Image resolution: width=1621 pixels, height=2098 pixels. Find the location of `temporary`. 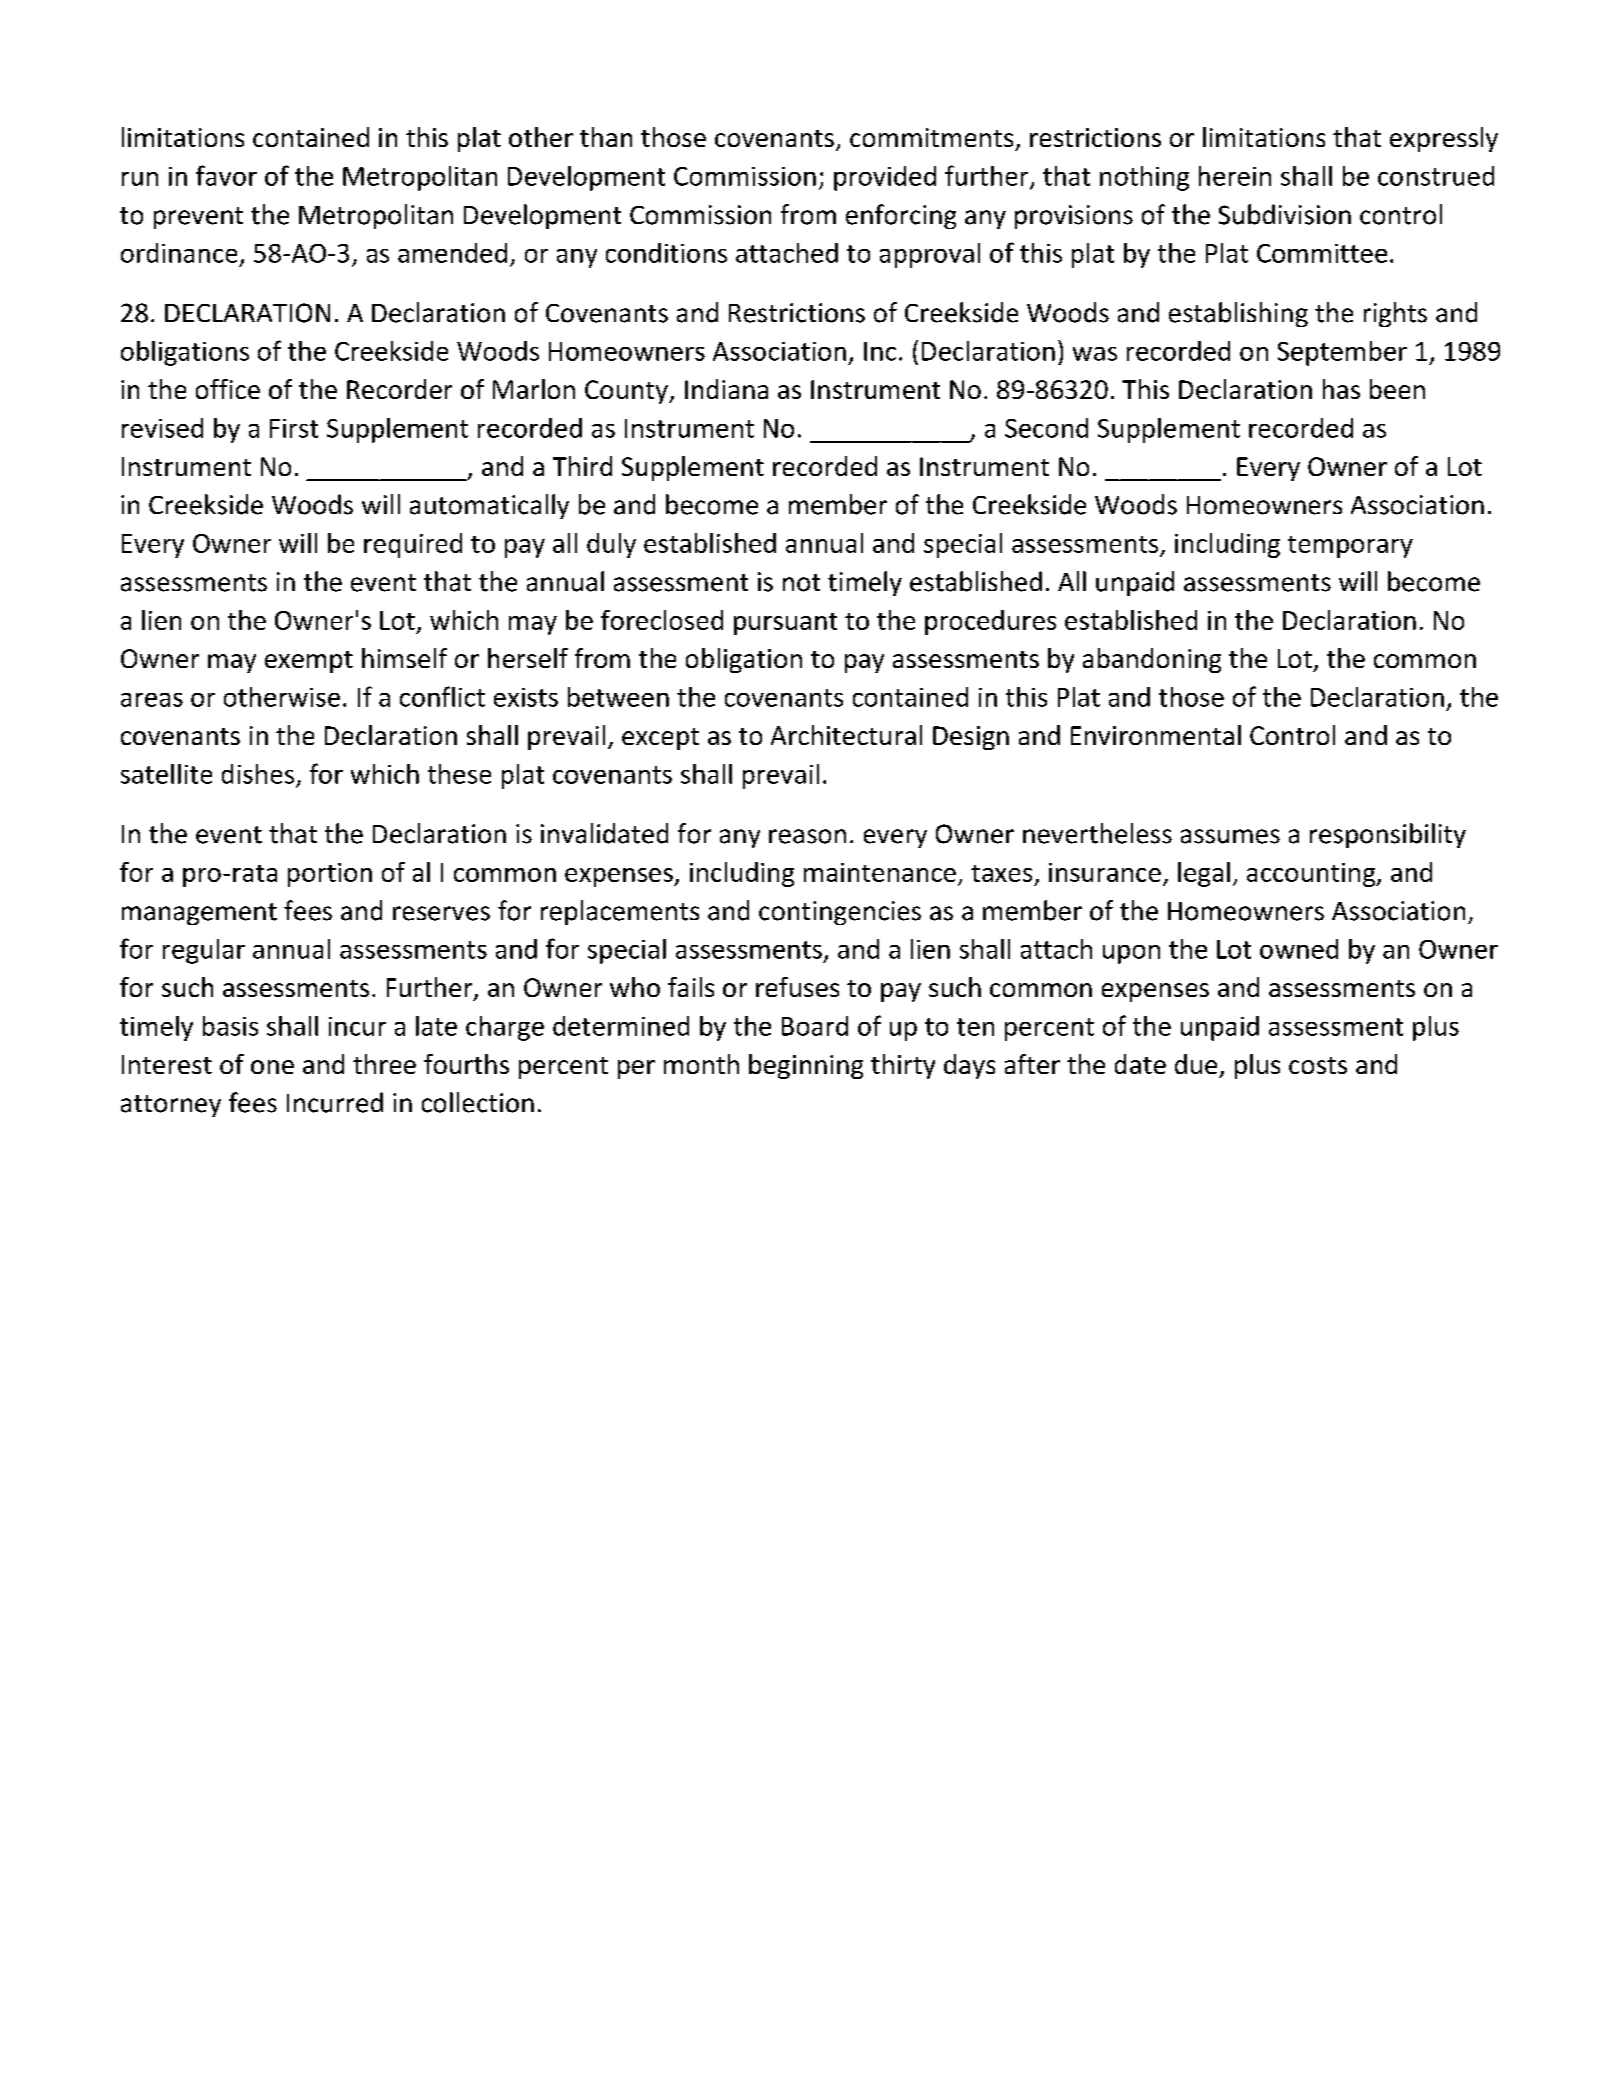

temporary is located at coordinates (1350, 547).
